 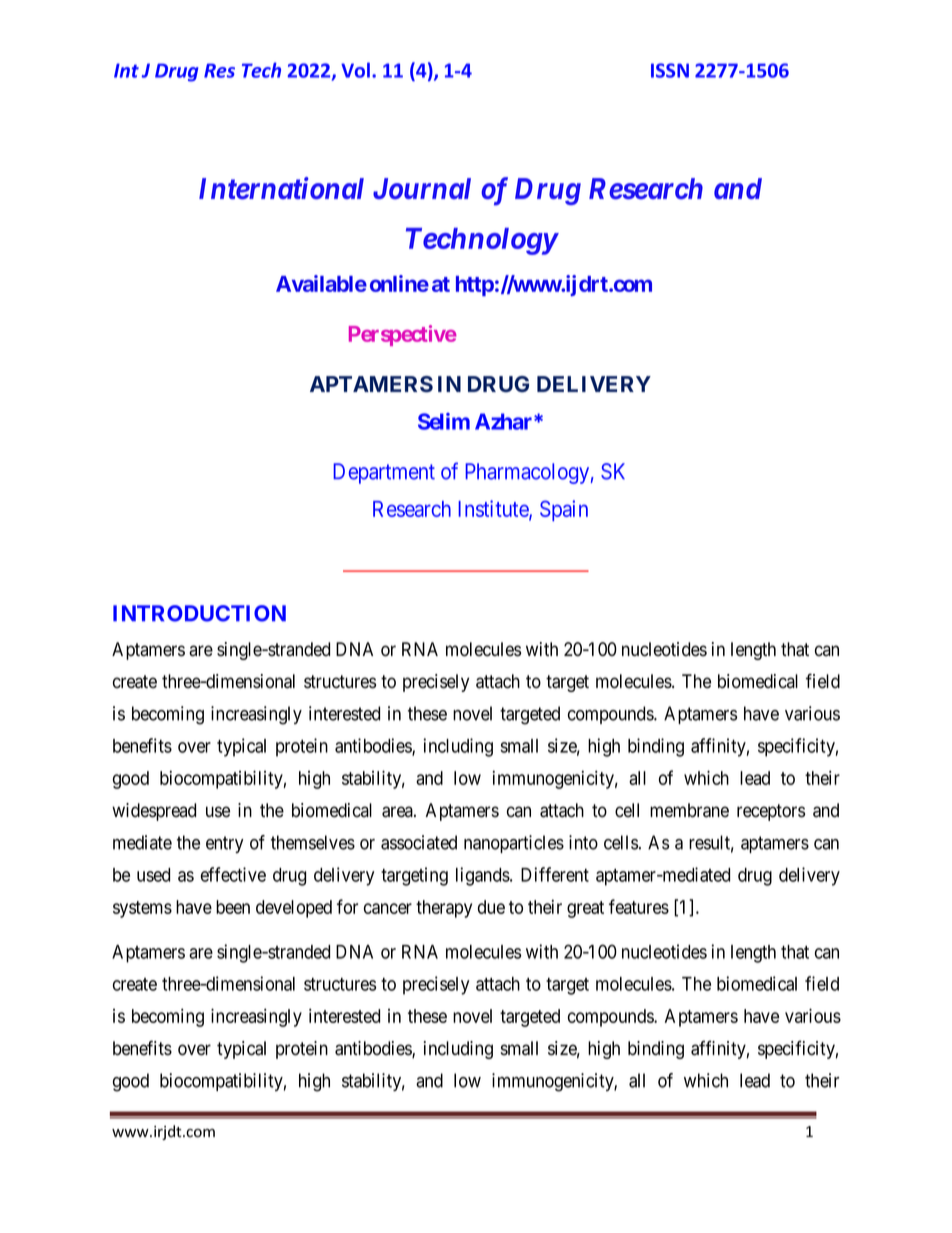 What do you see at coordinates (564, 510) in the screenshot?
I see `Spain` at bounding box center [564, 510].
